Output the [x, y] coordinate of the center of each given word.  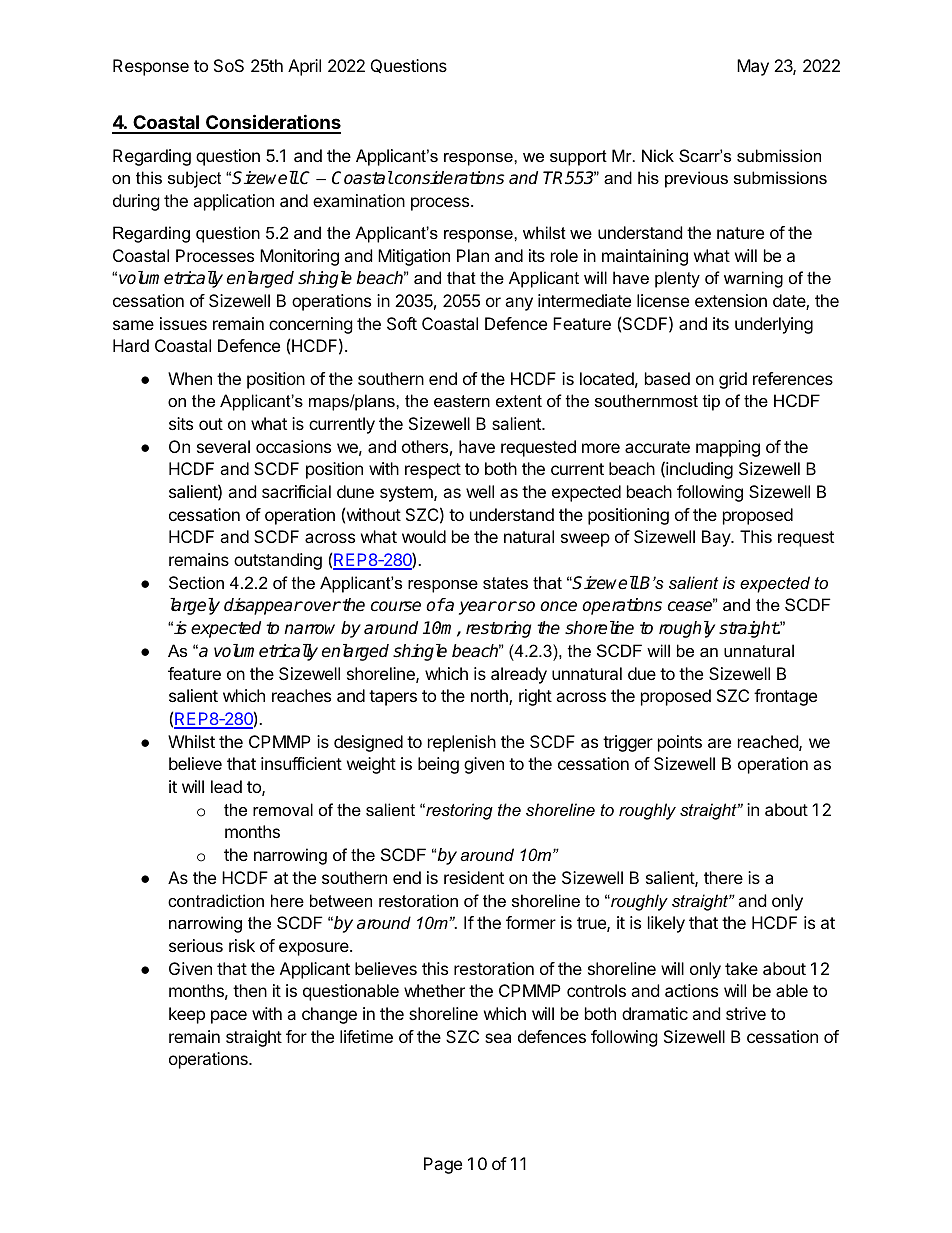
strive [746, 1013]
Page [443, 1165]
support [578, 158]
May [753, 67]
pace [229, 1017]
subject [194, 179]
